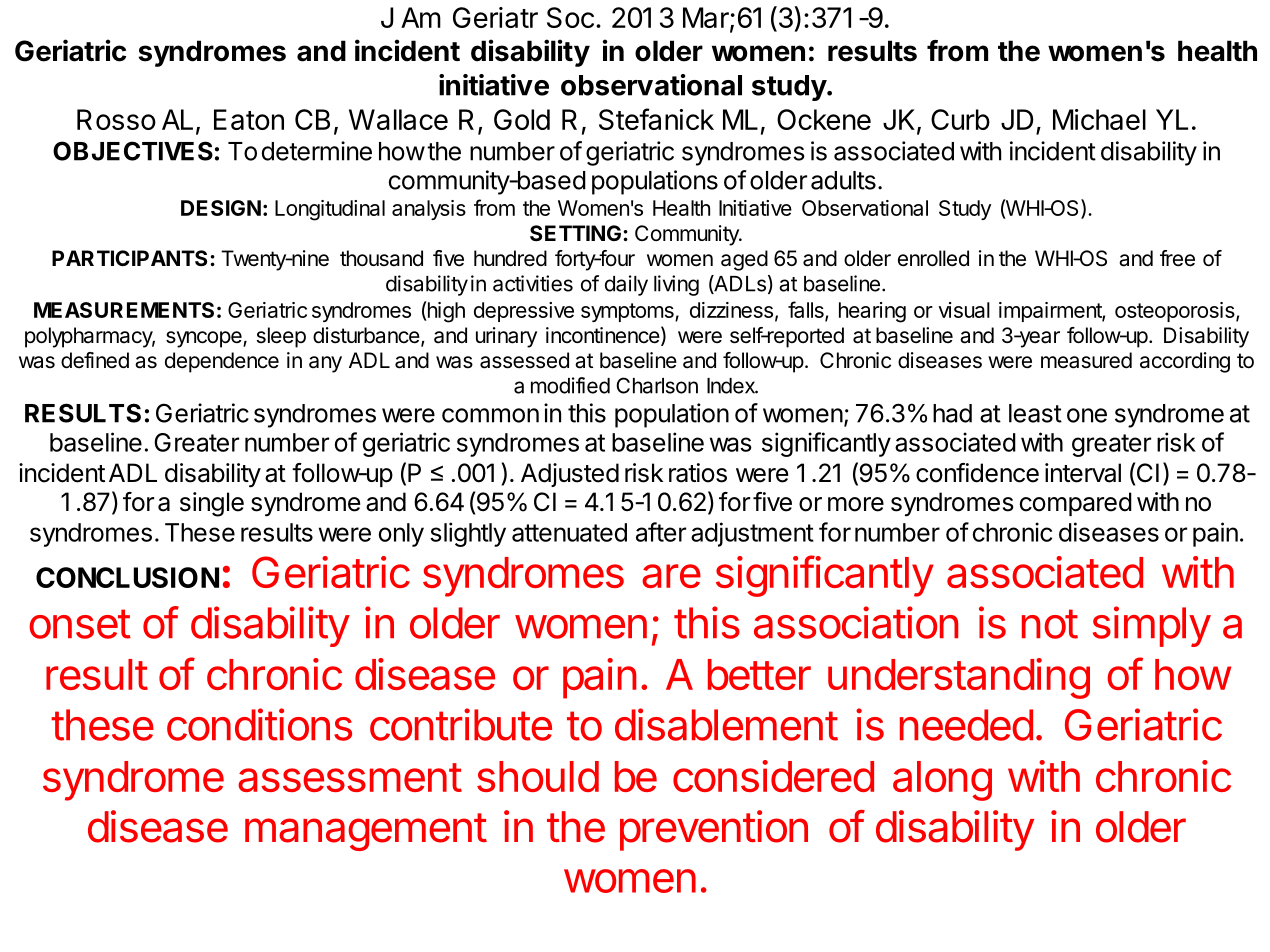 This image has height=952, width=1270. Describe the element at coordinates (80, 624) in the image. I see `onset` at that location.
